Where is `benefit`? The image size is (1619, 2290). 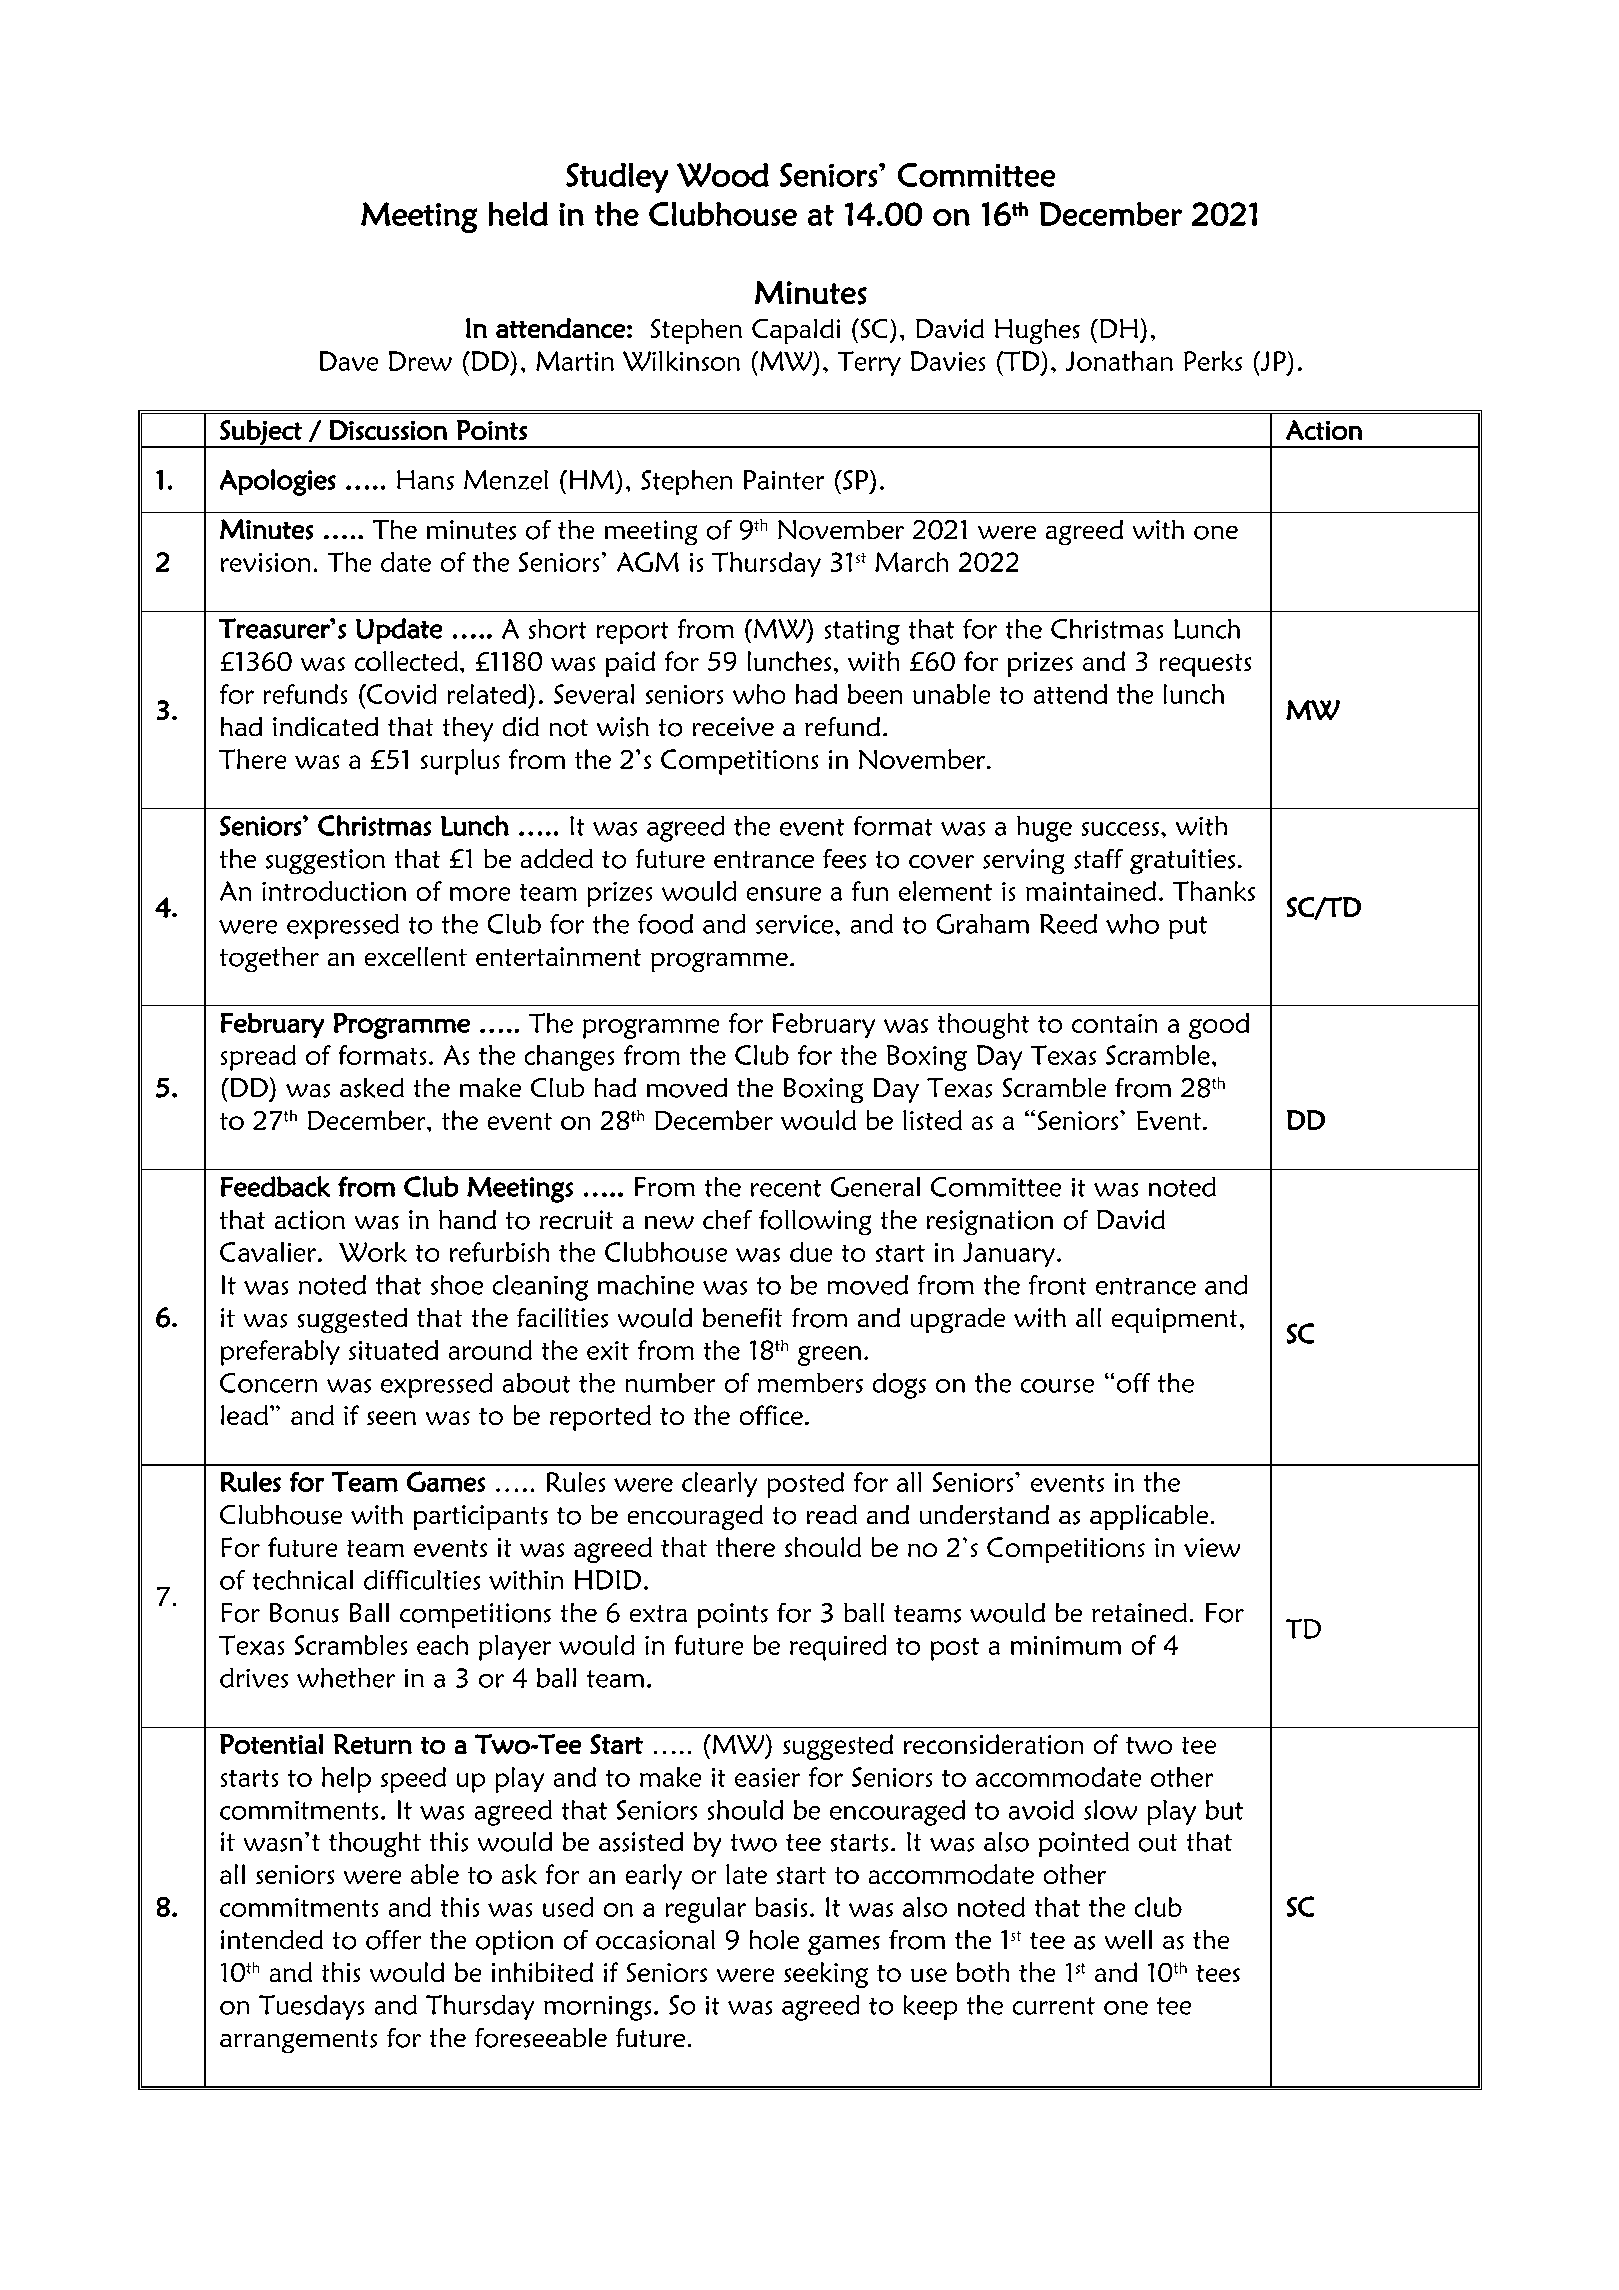 benefit is located at coordinates (742, 1317).
